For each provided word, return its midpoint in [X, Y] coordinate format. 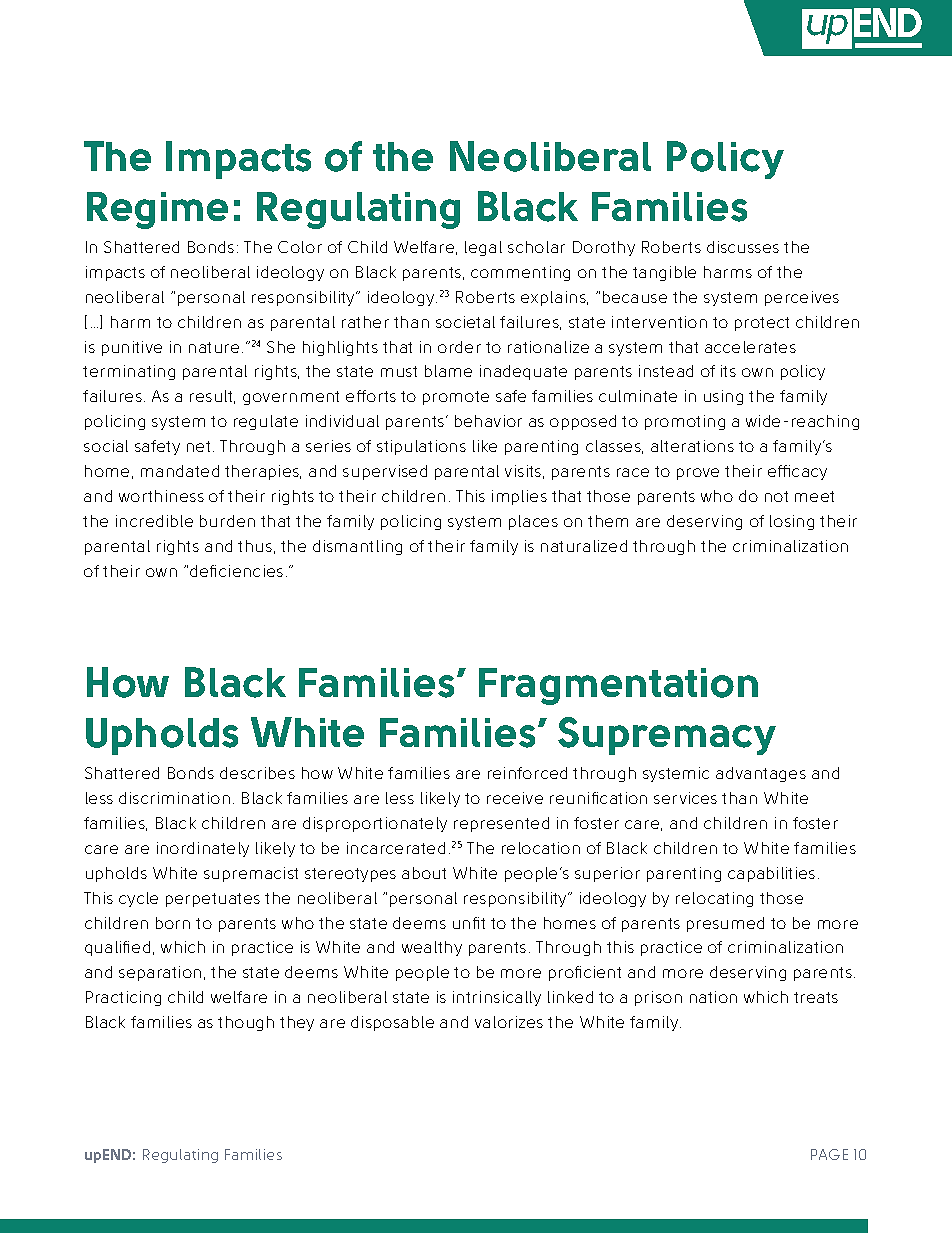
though [246, 1023]
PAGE [829, 1154]
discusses [743, 247]
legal [483, 248]
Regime [157, 210]
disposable [392, 1023]
